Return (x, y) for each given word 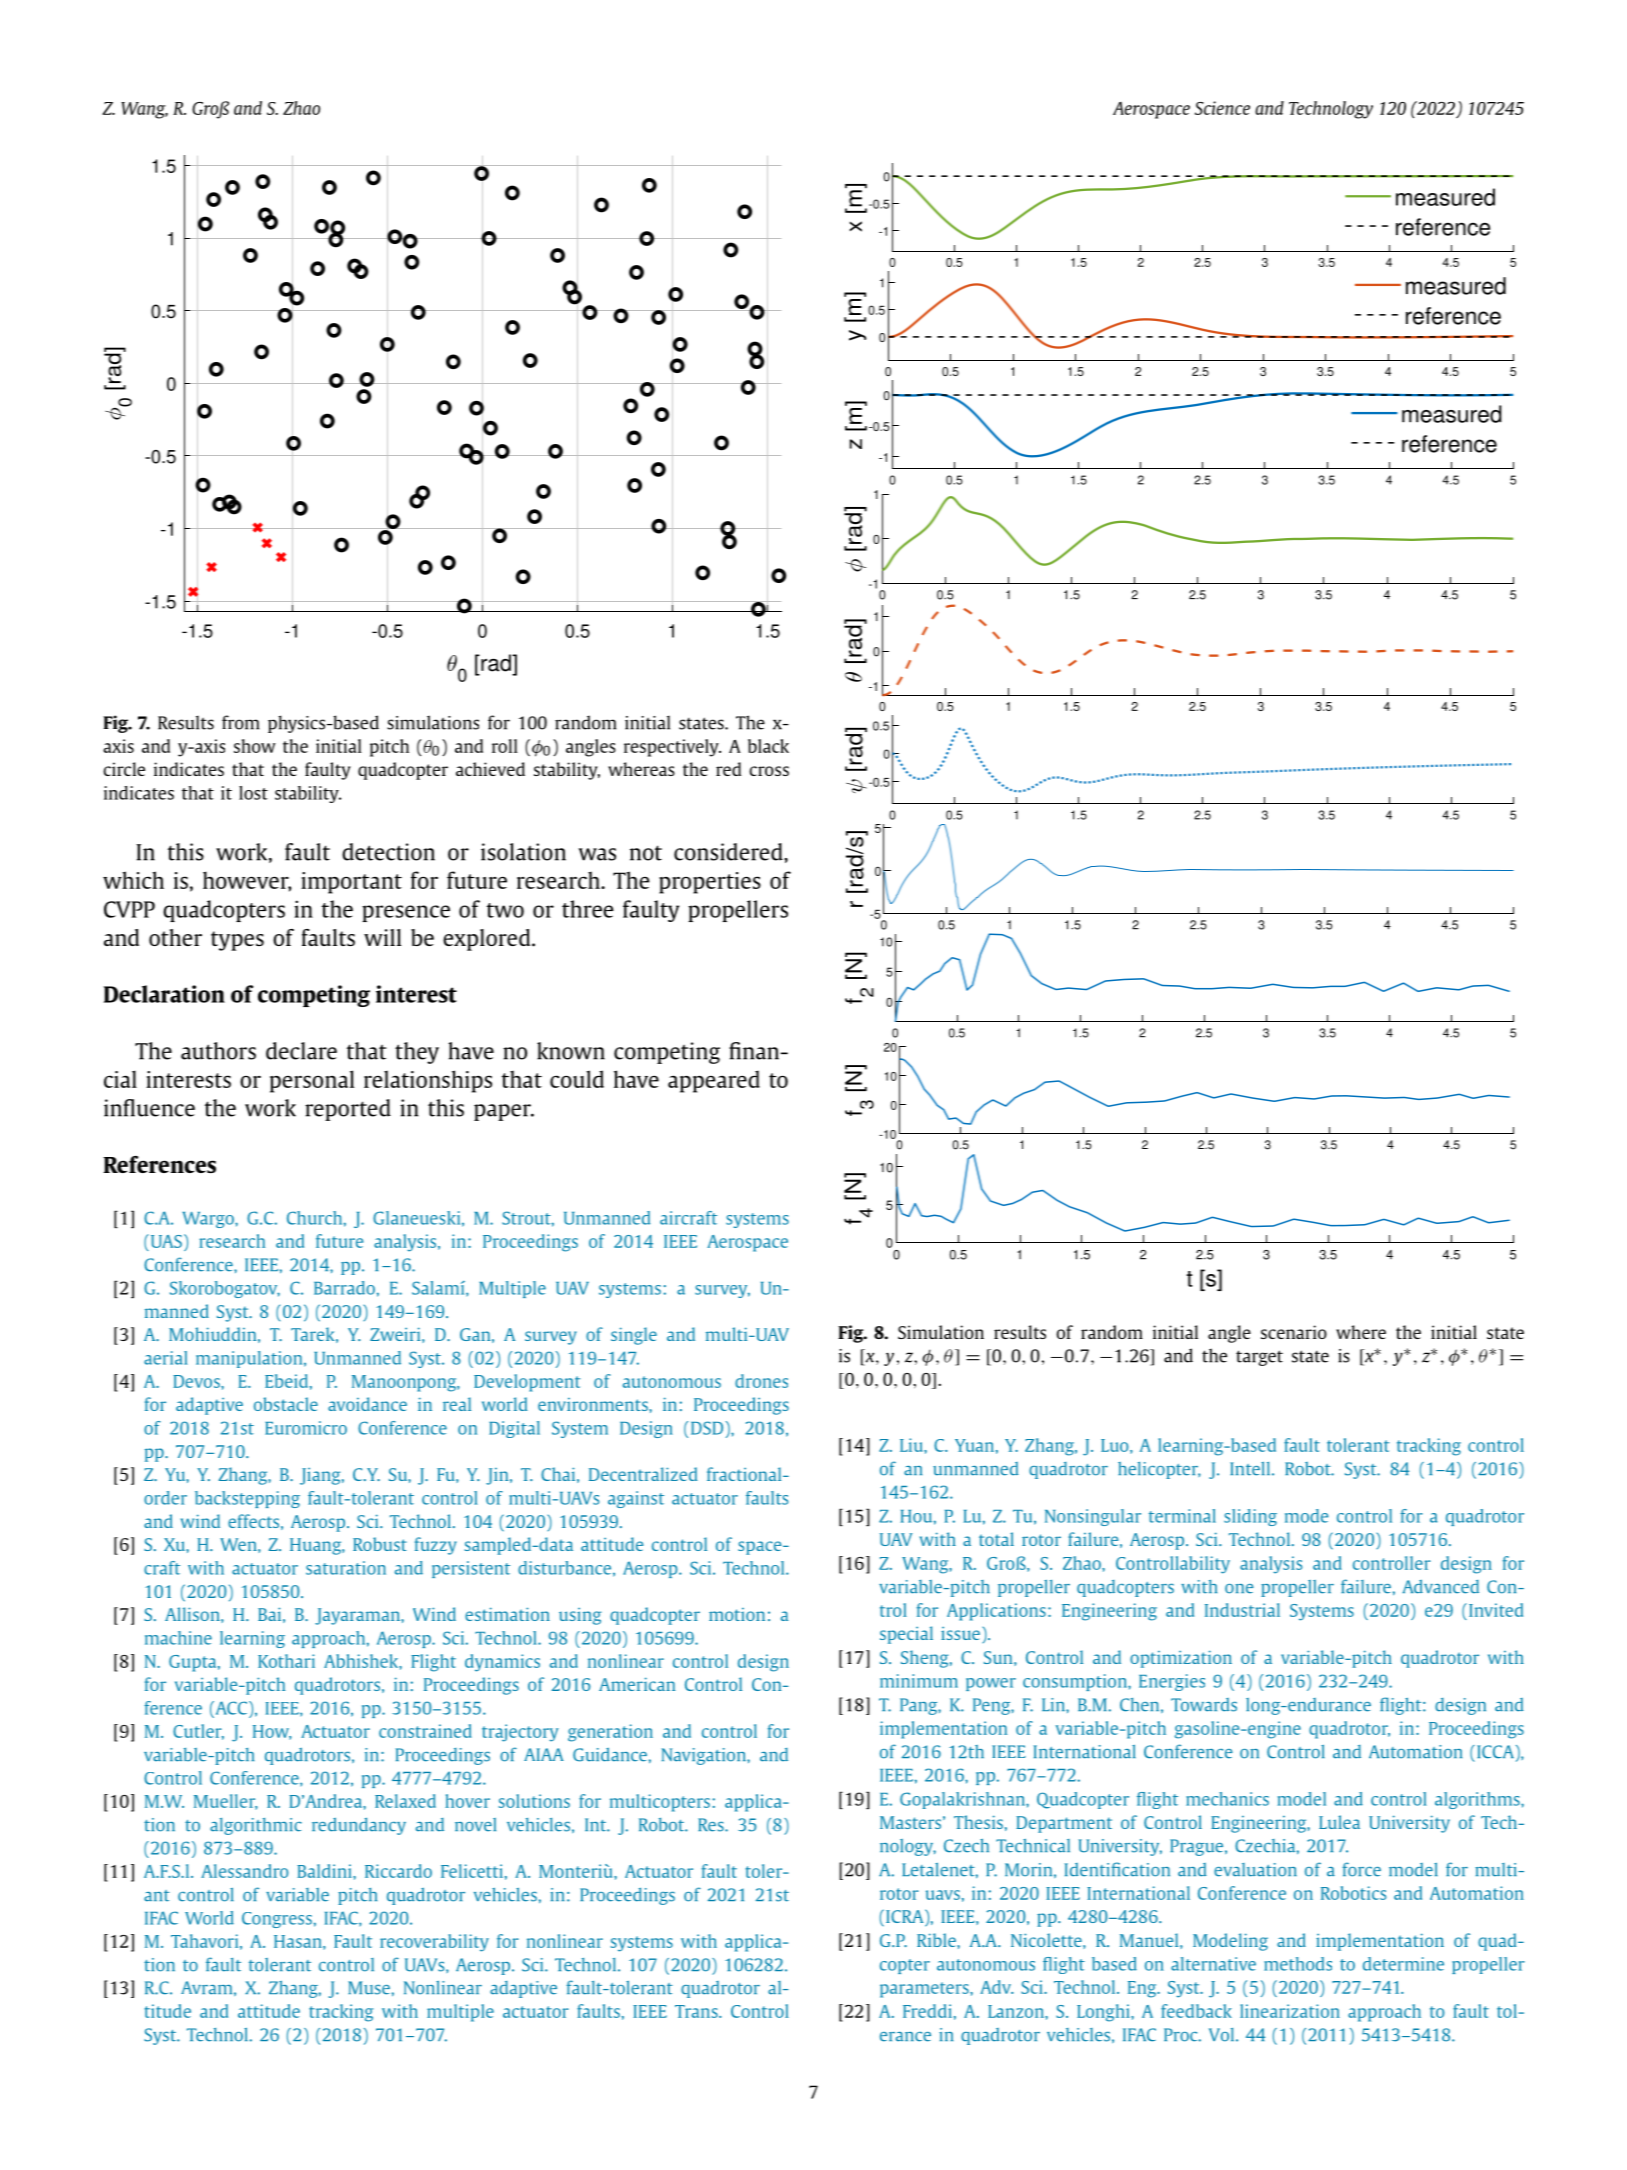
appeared (714, 1081)
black (768, 746)
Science (1222, 108)
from (240, 722)
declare (301, 1051)
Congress (277, 1920)
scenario (1294, 1332)
